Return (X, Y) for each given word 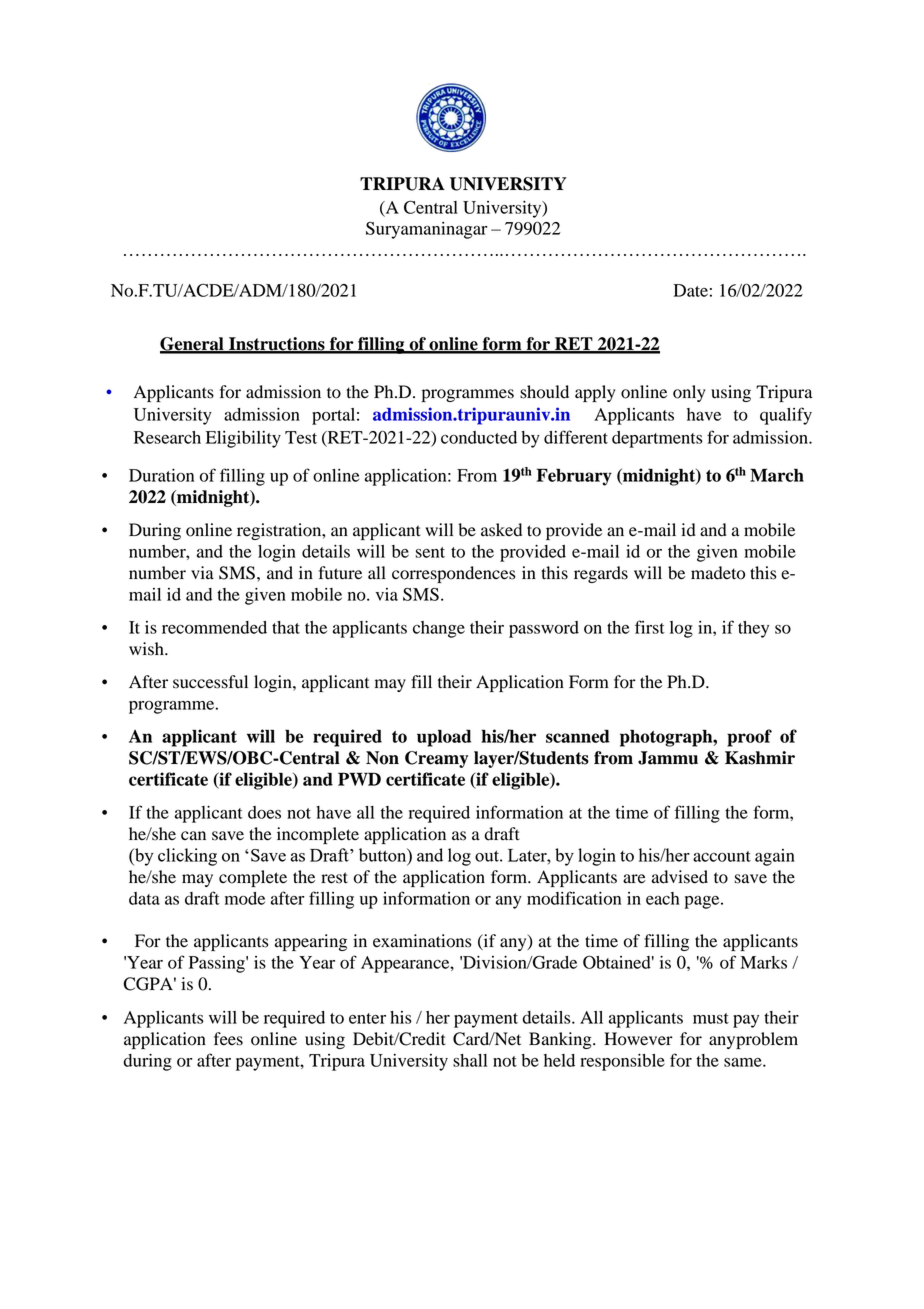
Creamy (436, 759)
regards (601, 574)
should (544, 392)
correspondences (453, 574)
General (193, 345)
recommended (214, 627)
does (264, 812)
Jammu (668, 758)
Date (690, 290)
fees (228, 1039)
